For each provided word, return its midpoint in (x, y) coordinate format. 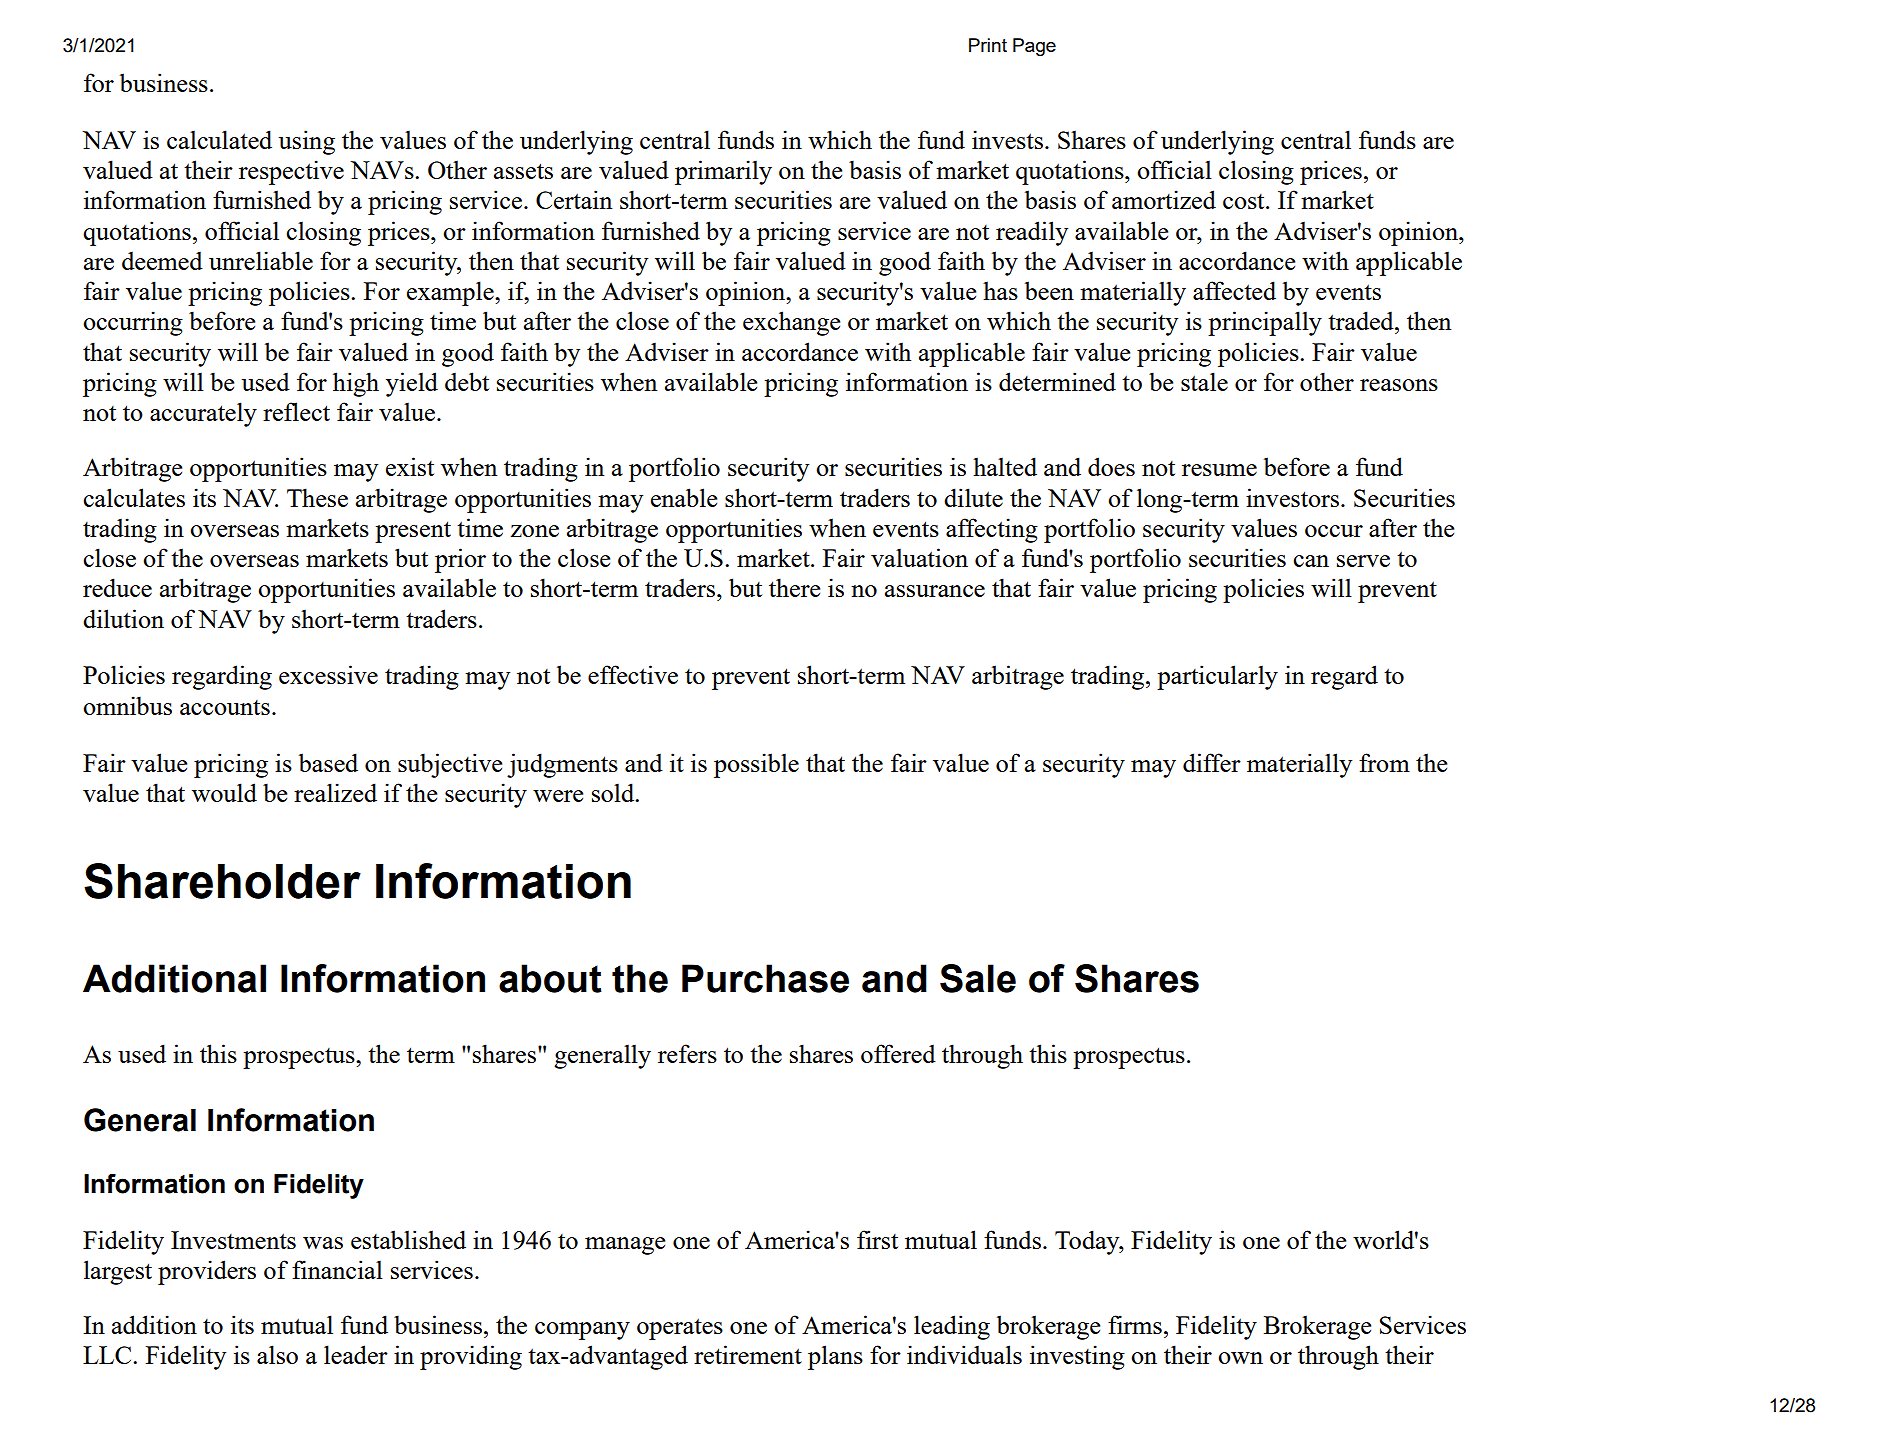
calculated (219, 139)
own (1240, 1358)
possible (756, 765)
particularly (1217, 677)
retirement (748, 1354)
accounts (225, 707)
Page (1034, 47)
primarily (723, 172)
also (277, 1354)
